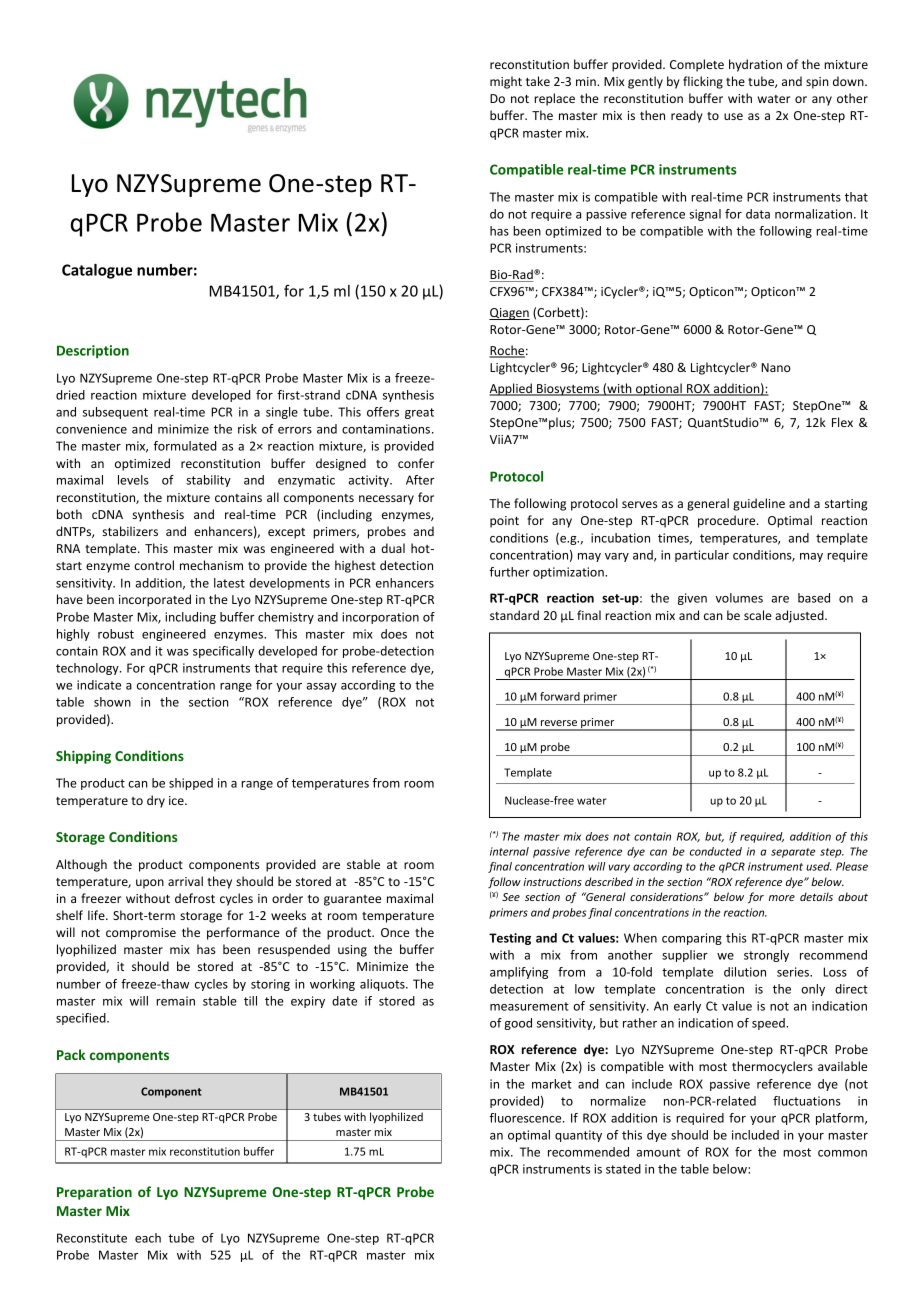 The height and width of the screenshot is (1308, 924). Describe the element at coordinates (776, 367) in the screenshot. I see `Nano` at that location.
